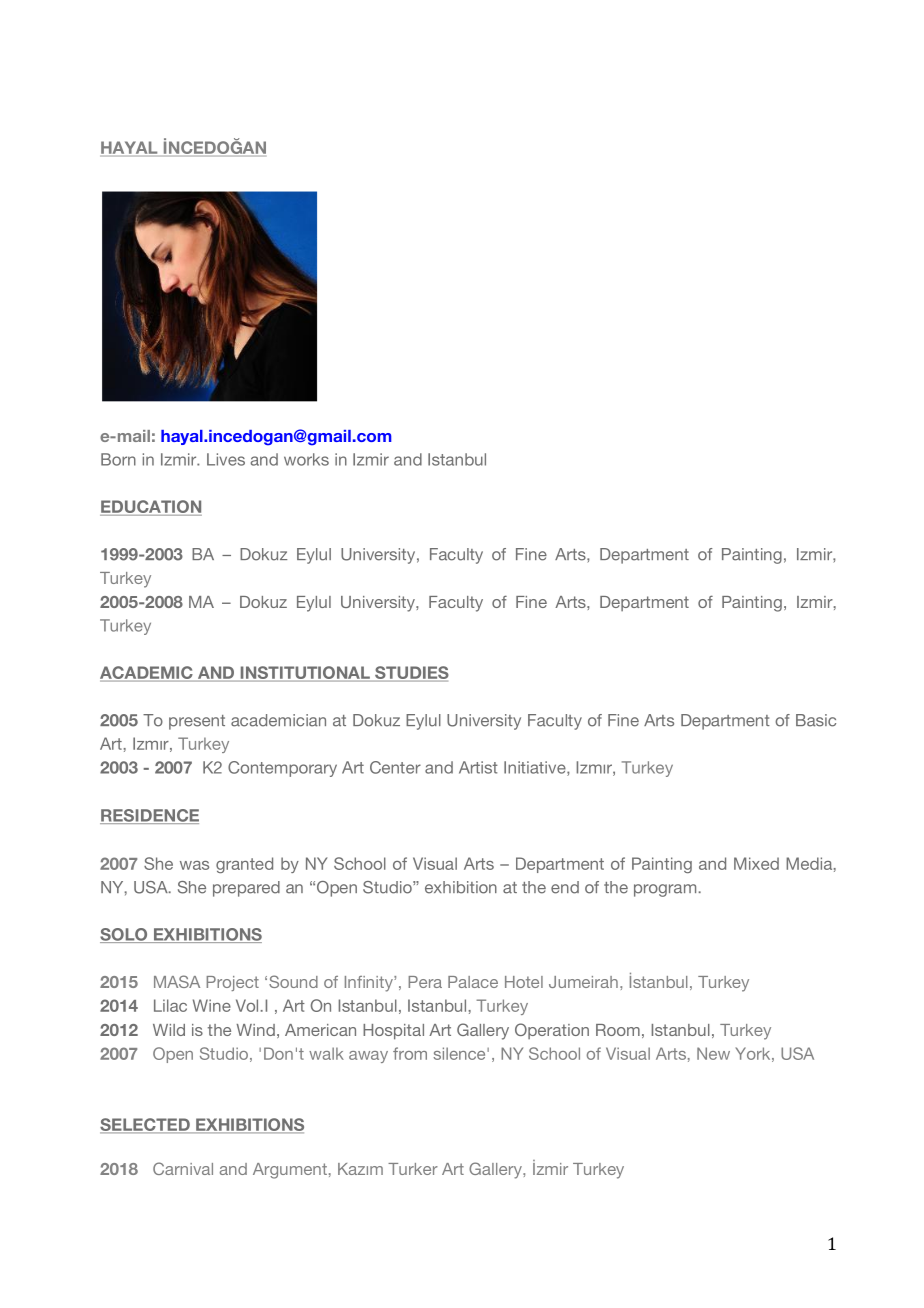 The height and width of the screenshot is (1308, 924). Describe the element at coordinates (306, 459) in the screenshot. I see `works` at that location.
